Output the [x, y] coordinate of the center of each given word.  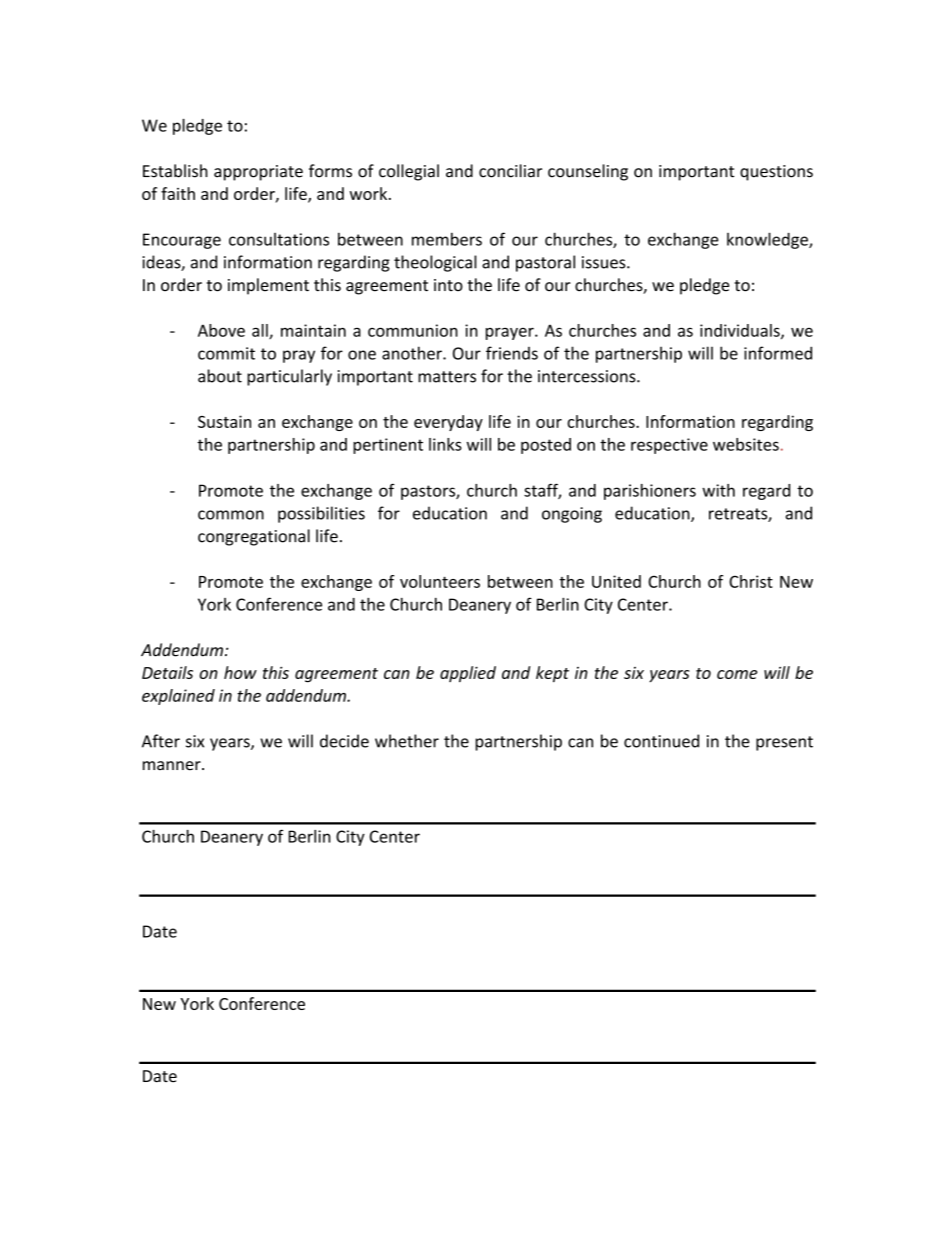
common [231, 515]
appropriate [258, 173]
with [718, 490]
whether [407, 741]
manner [173, 766]
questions [776, 173]
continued [661, 741]
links [445, 444]
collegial [409, 172]
